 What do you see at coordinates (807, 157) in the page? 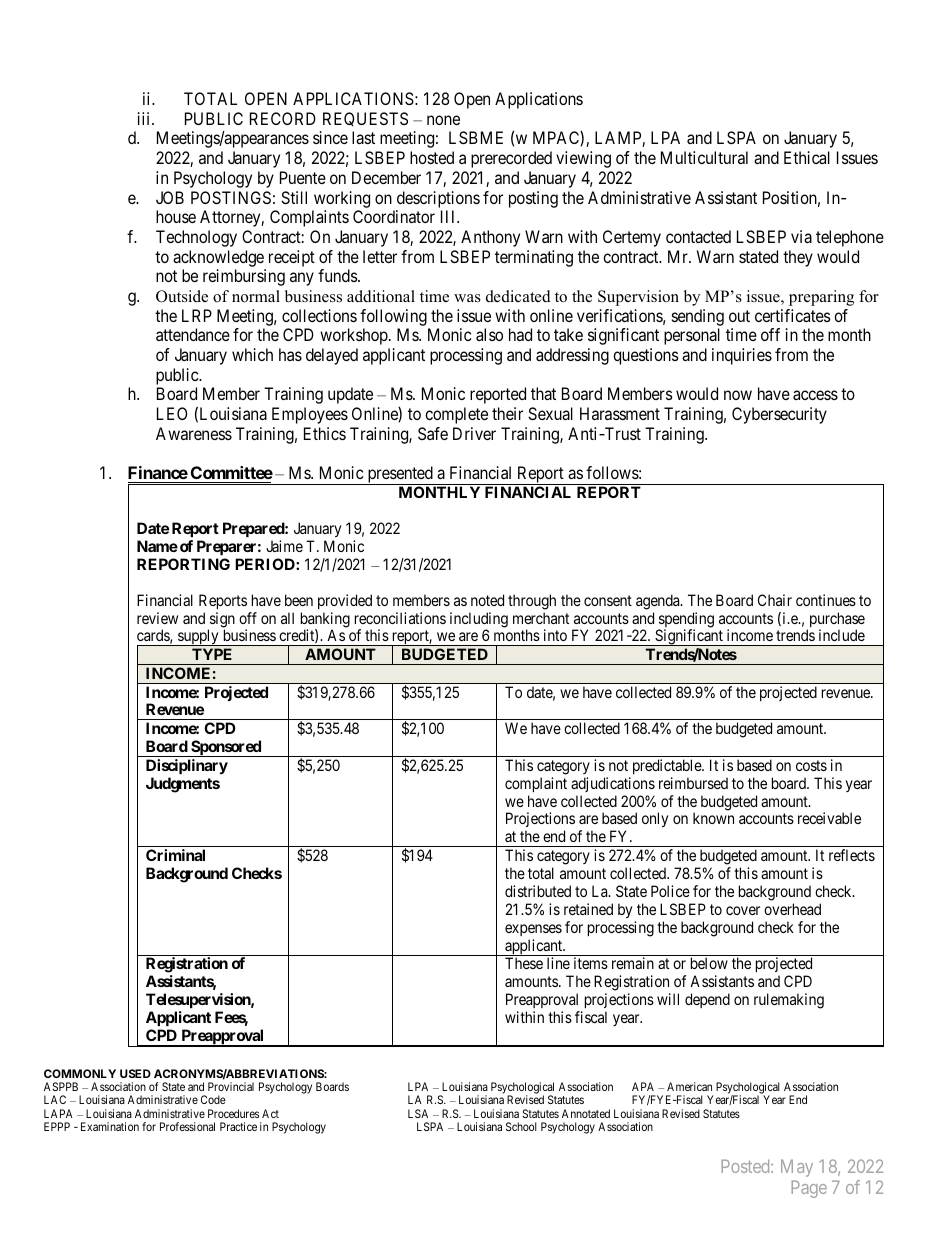
I see `Ethical` at bounding box center [807, 157].
